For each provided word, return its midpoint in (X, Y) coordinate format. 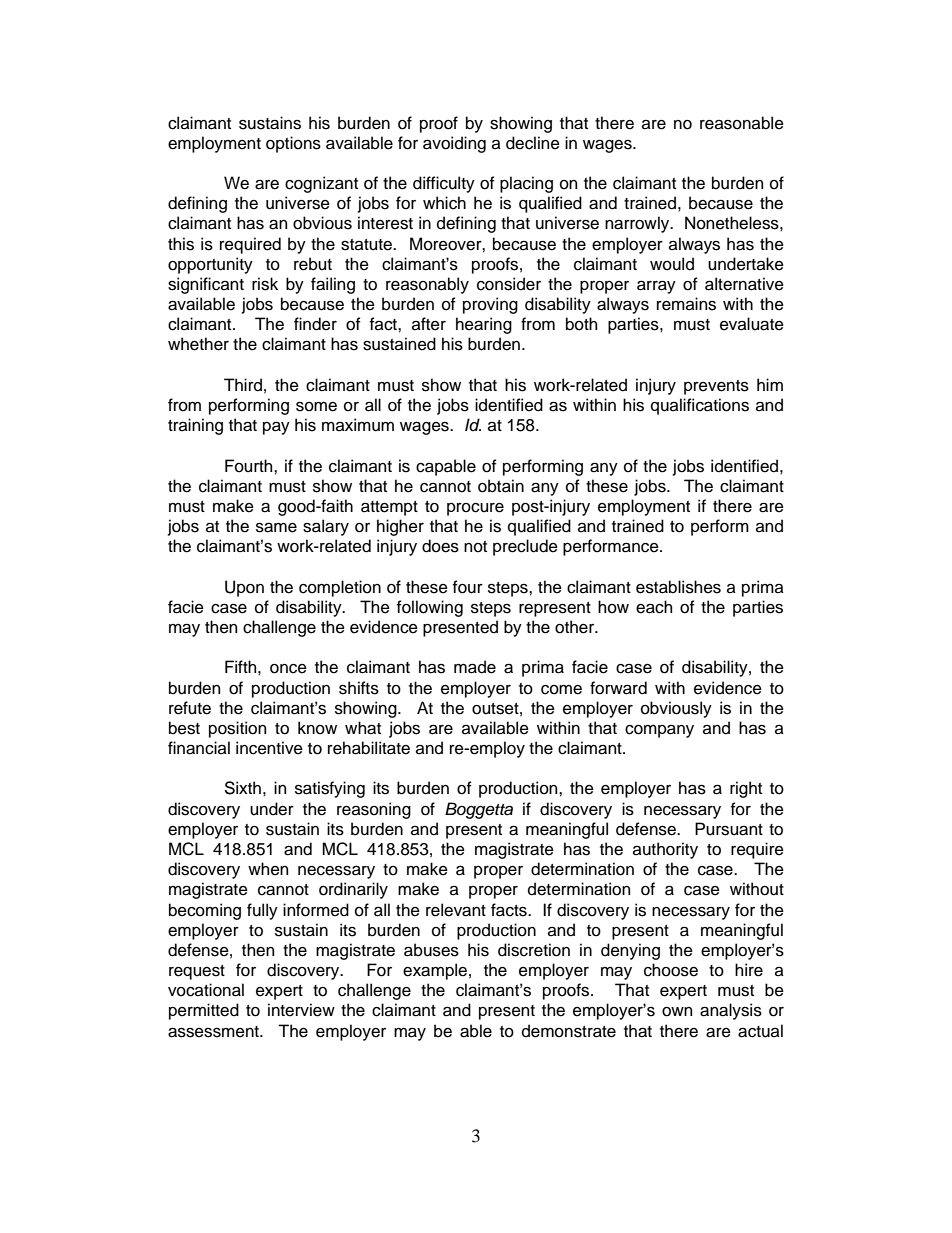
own (677, 1012)
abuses (431, 950)
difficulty (444, 184)
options (293, 144)
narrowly (638, 224)
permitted (204, 1011)
